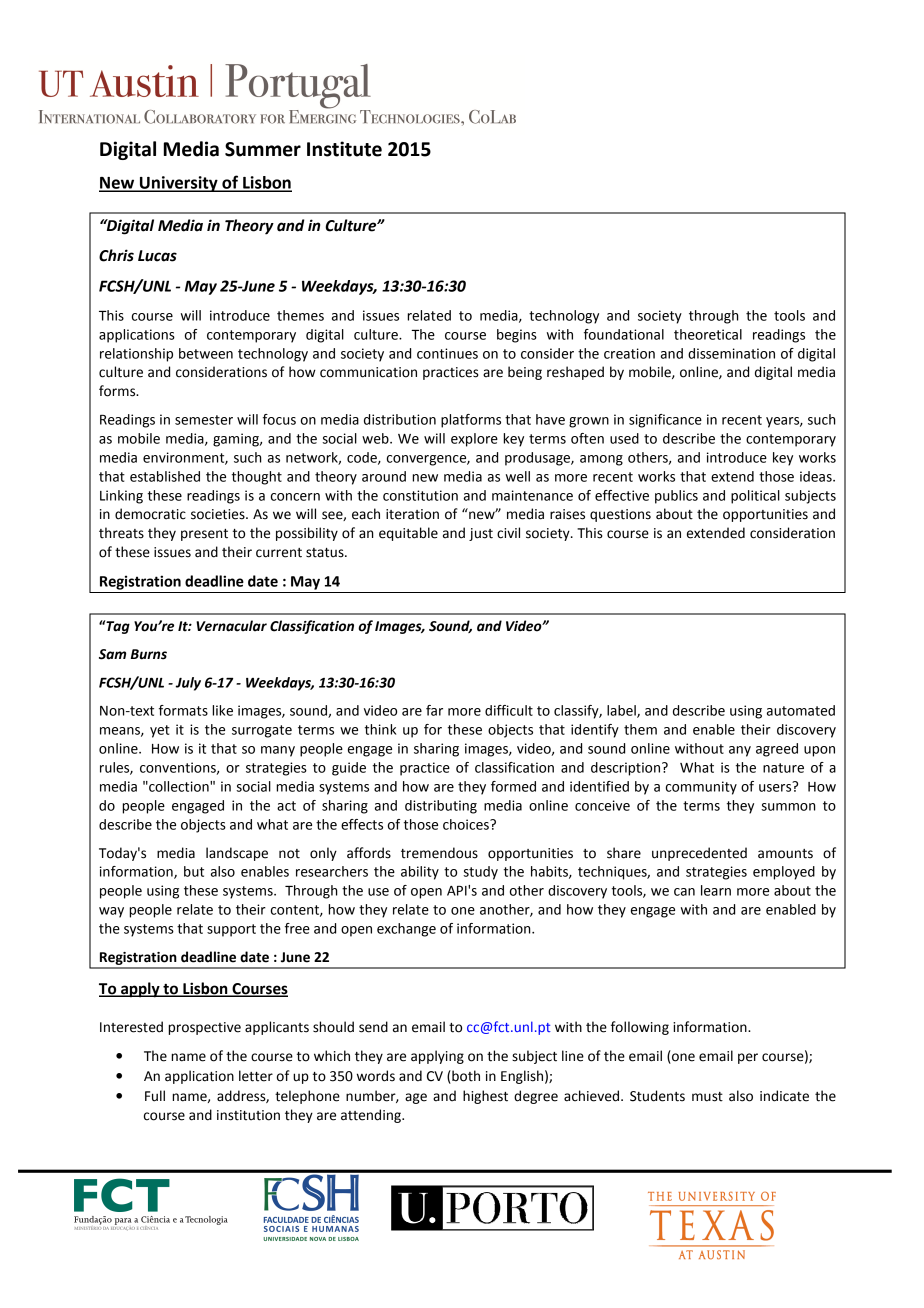 This screenshot has width=924, height=1308. Describe the element at coordinates (474, 440) in the screenshot. I see `explore` at that location.
